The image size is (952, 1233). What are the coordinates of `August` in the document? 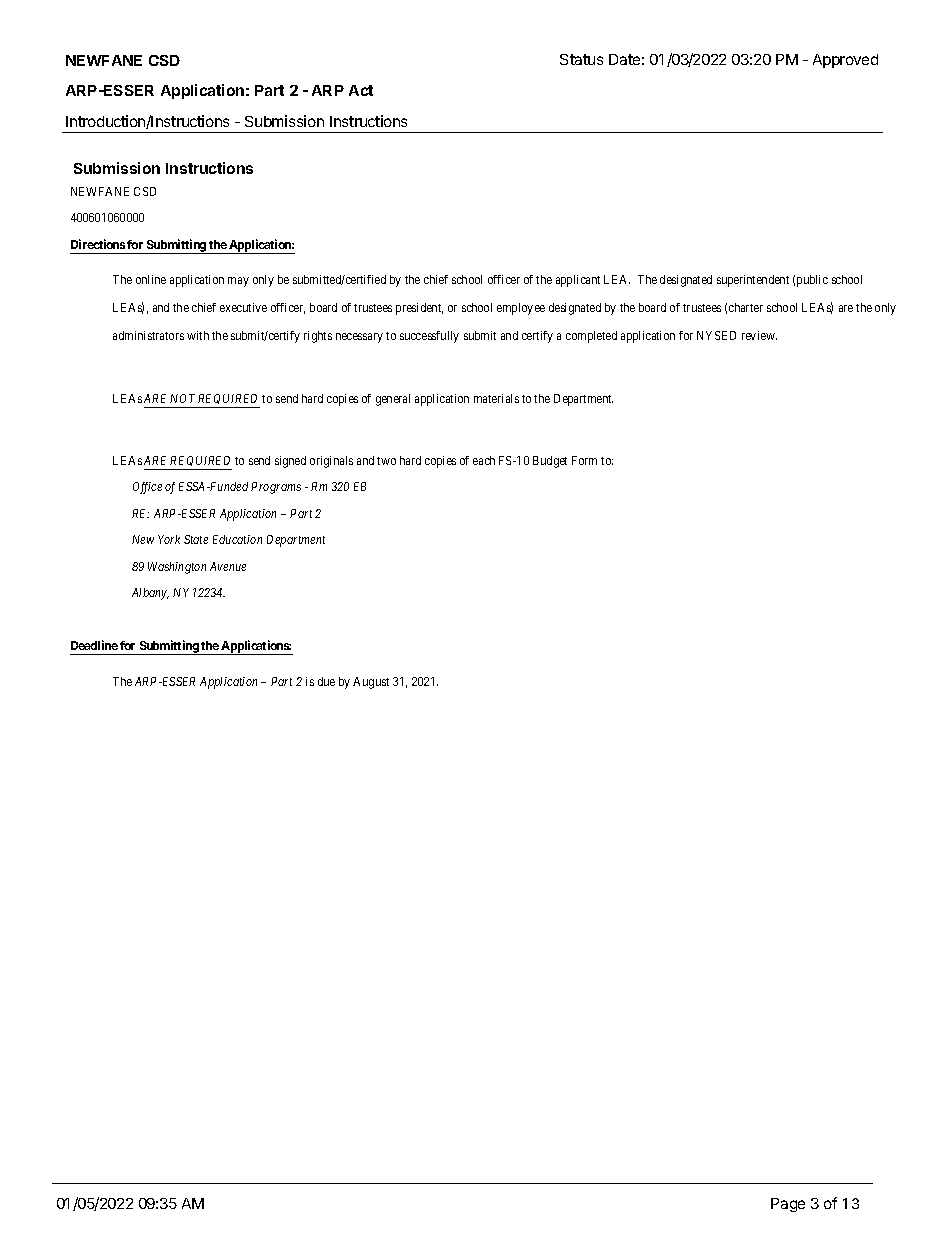 It's located at (371, 683).
